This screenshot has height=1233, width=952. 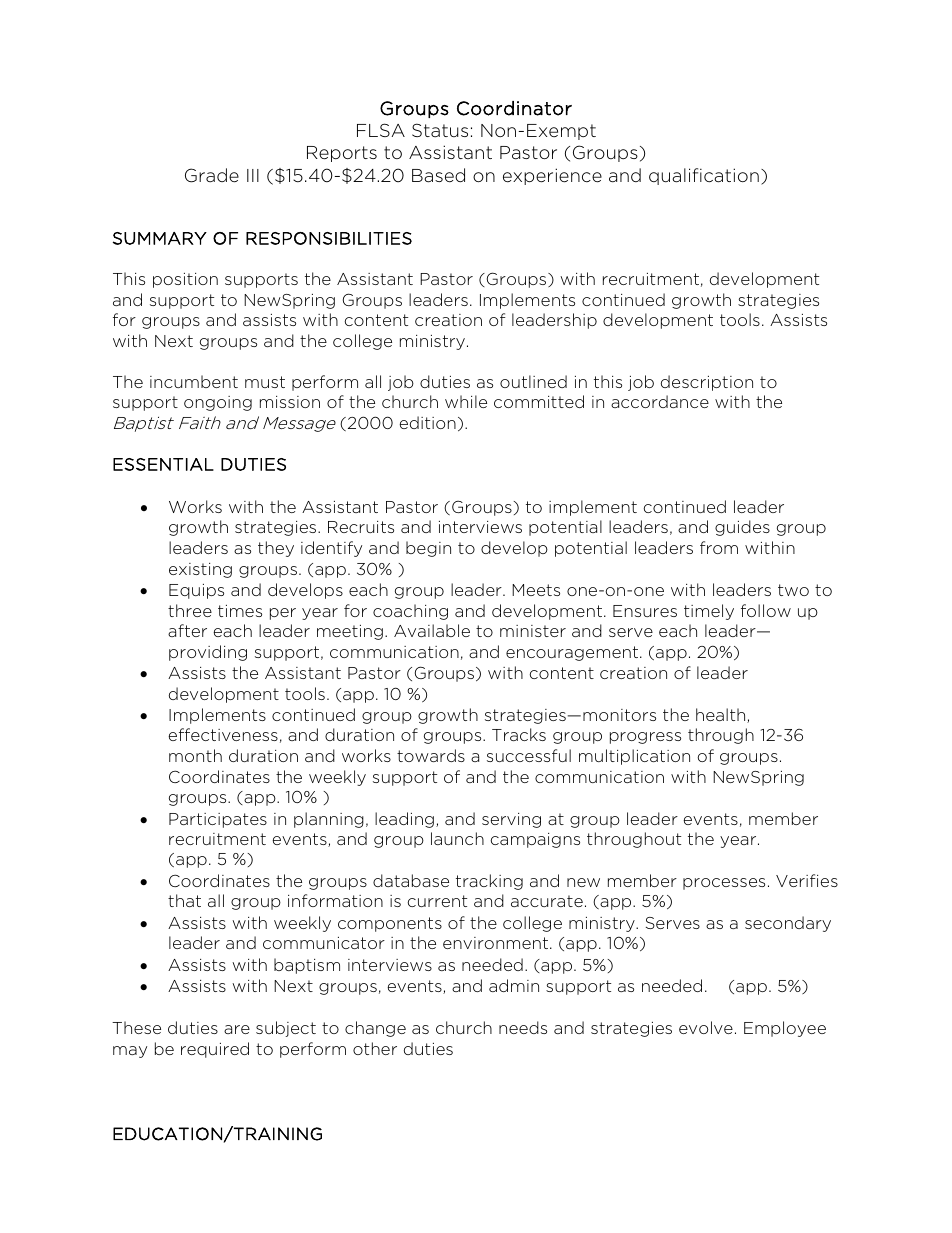 I want to click on Status, so click(x=440, y=130).
